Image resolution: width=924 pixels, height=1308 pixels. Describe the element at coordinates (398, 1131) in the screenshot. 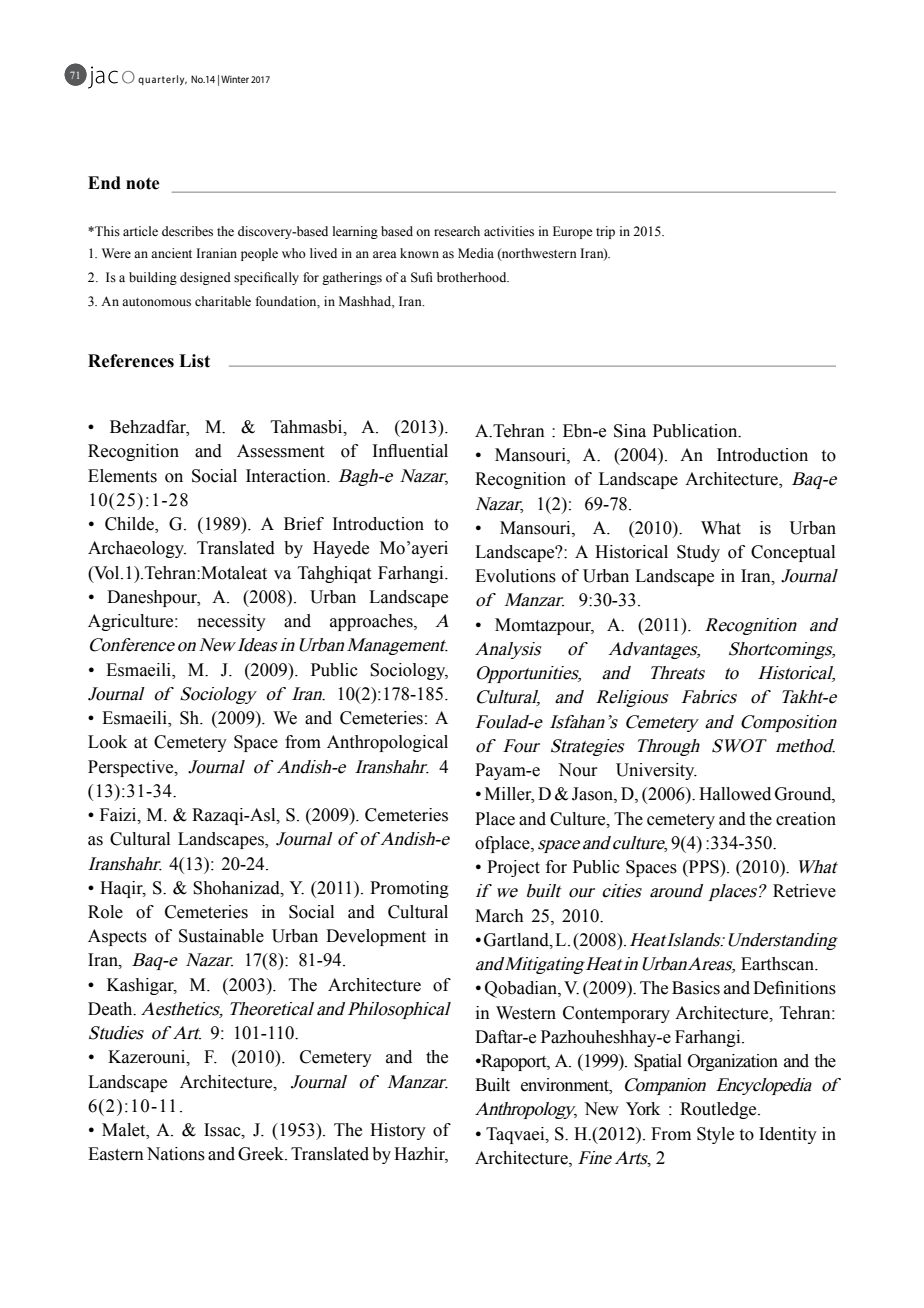

I see `History` at that location.
